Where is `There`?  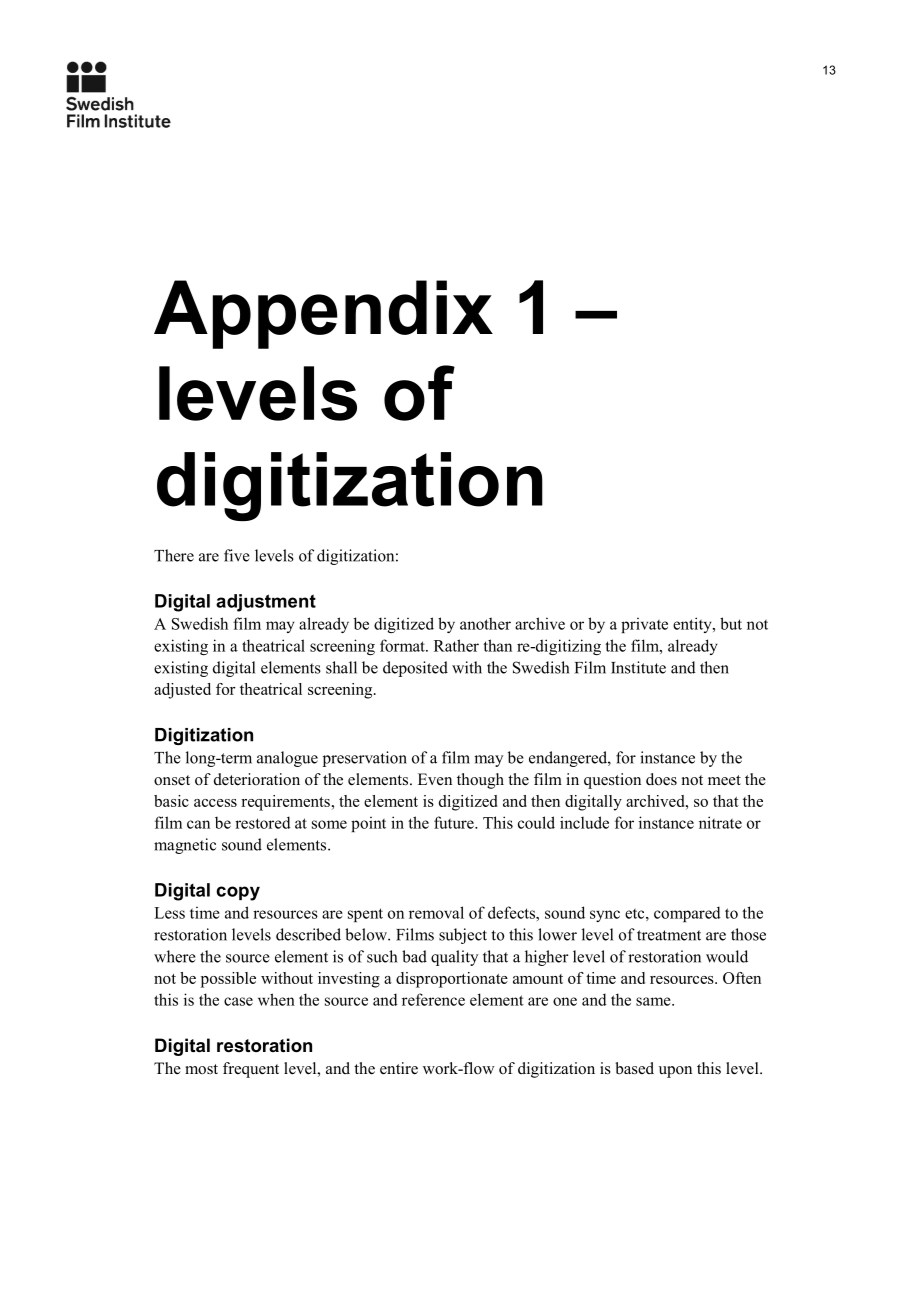 There is located at coordinates (174, 555).
